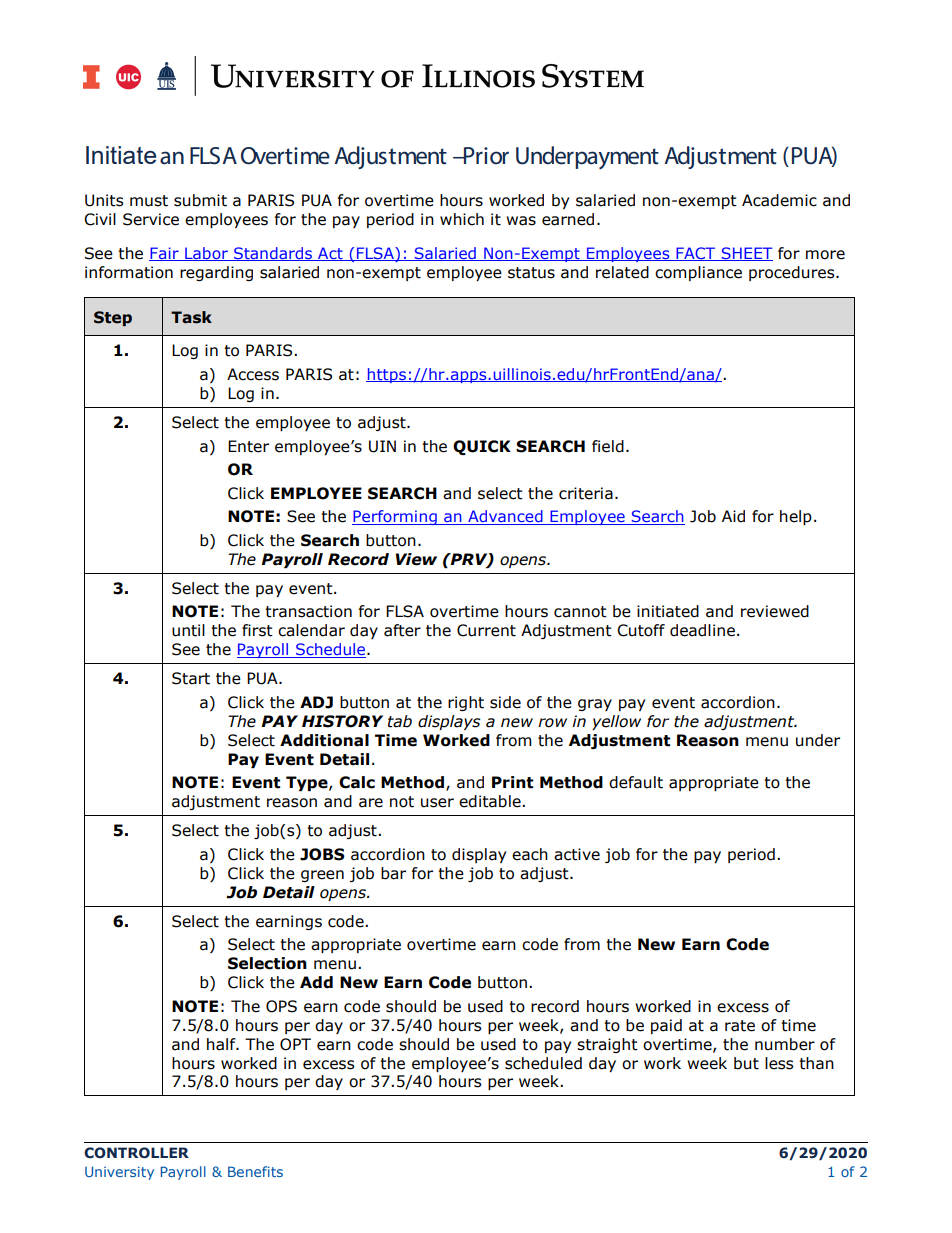 This page has width=952, height=1233. I want to click on which, so click(462, 219).
